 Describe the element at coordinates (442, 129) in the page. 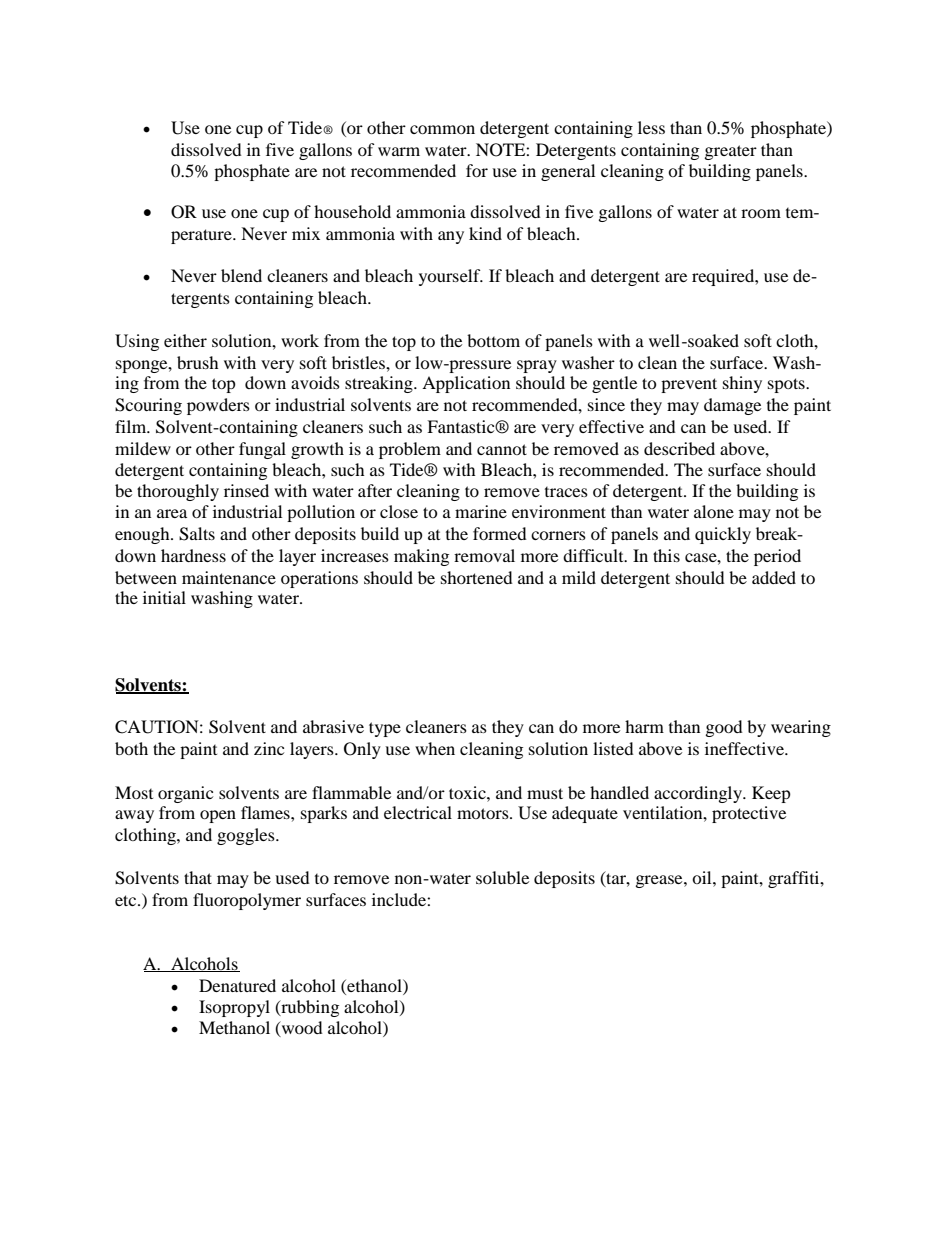

I see `common` at that location.
